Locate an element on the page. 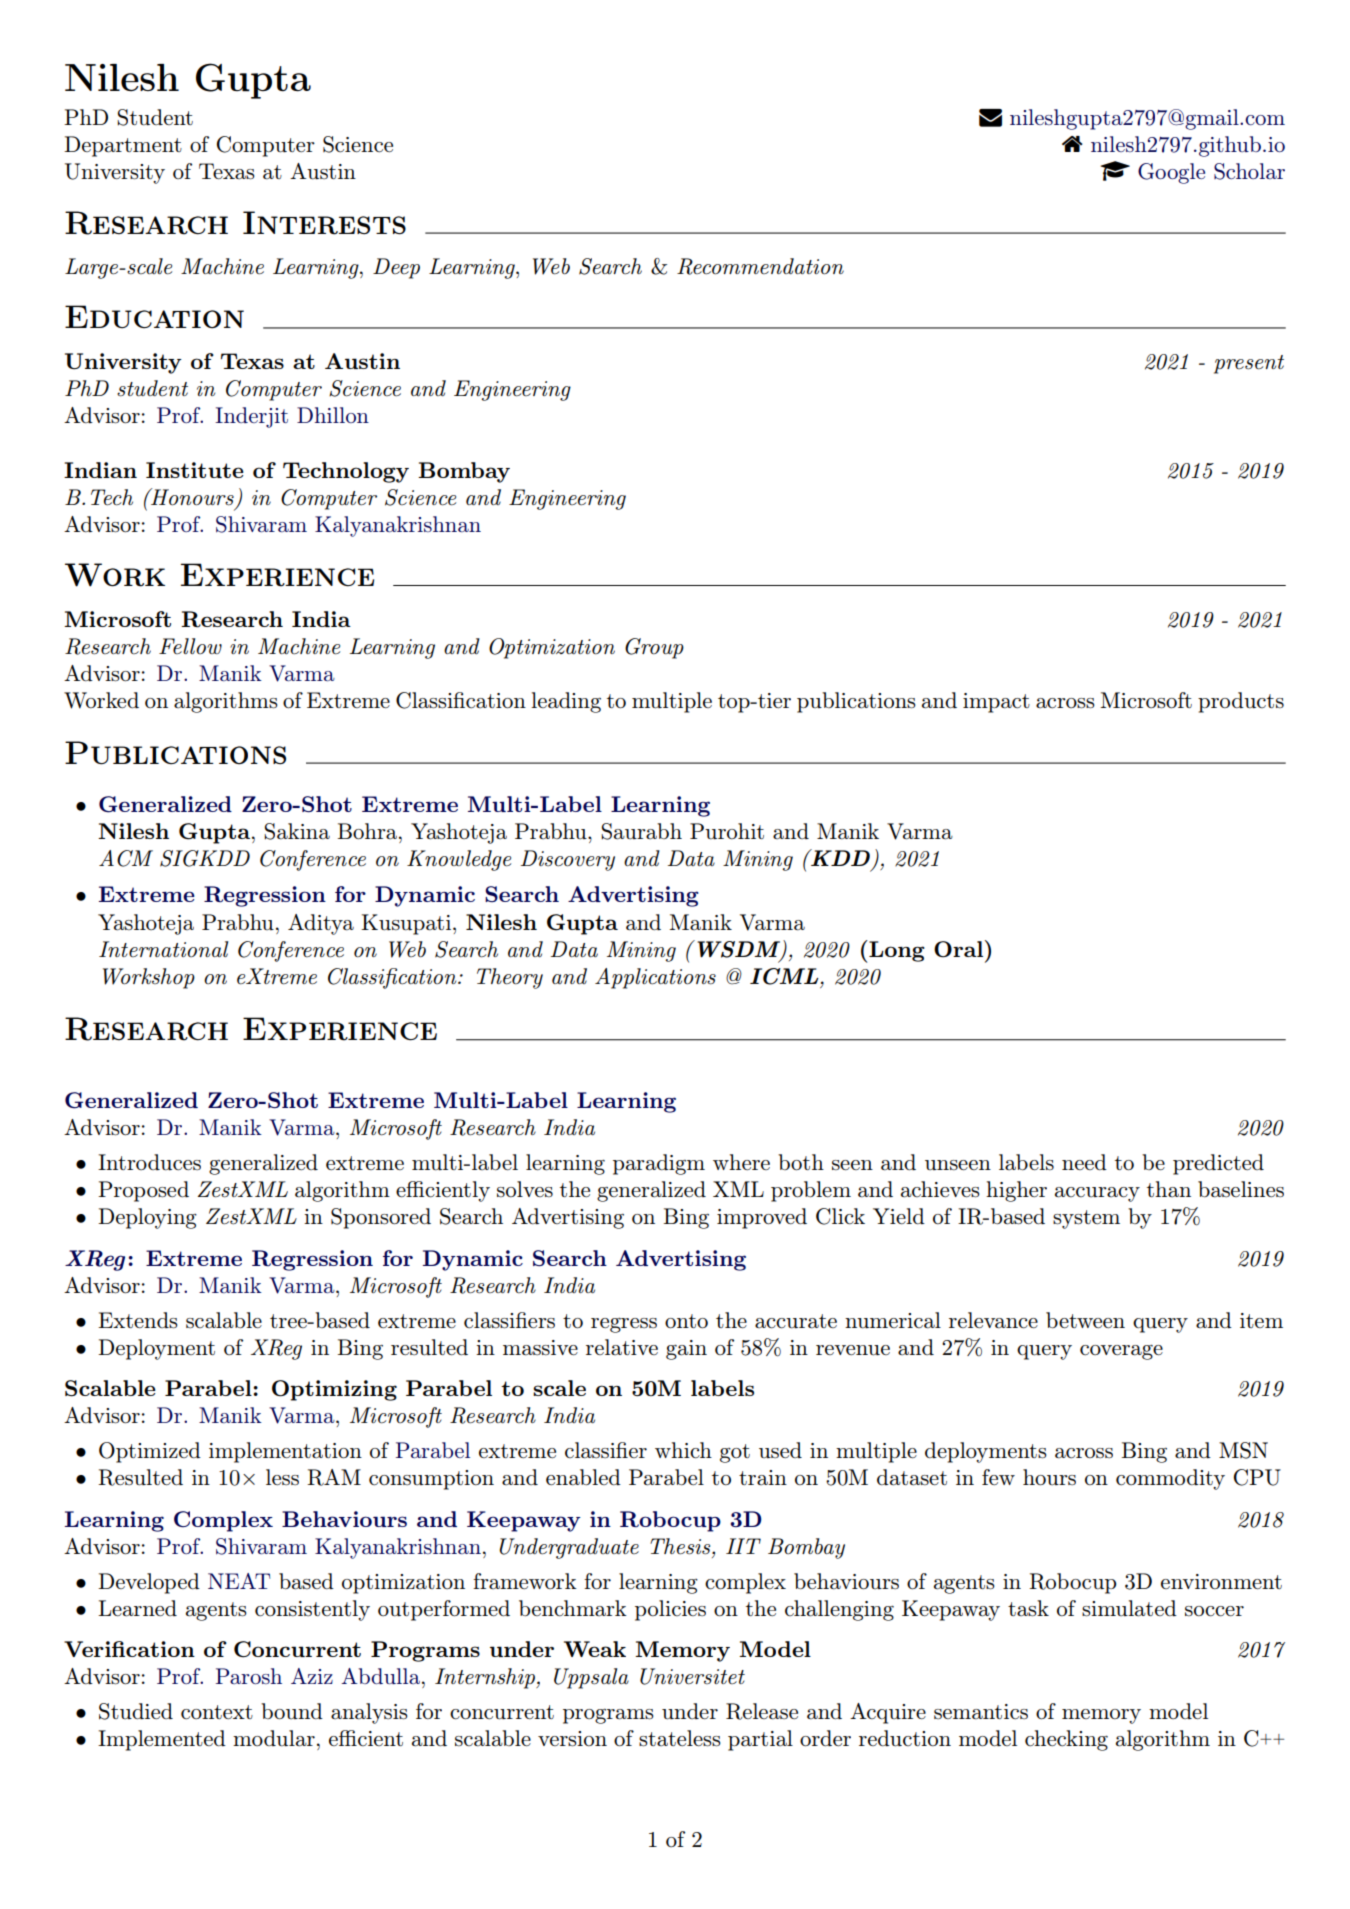 The width and height of the page is (1350, 1909). Applications is located at coordinates (655, 978).
